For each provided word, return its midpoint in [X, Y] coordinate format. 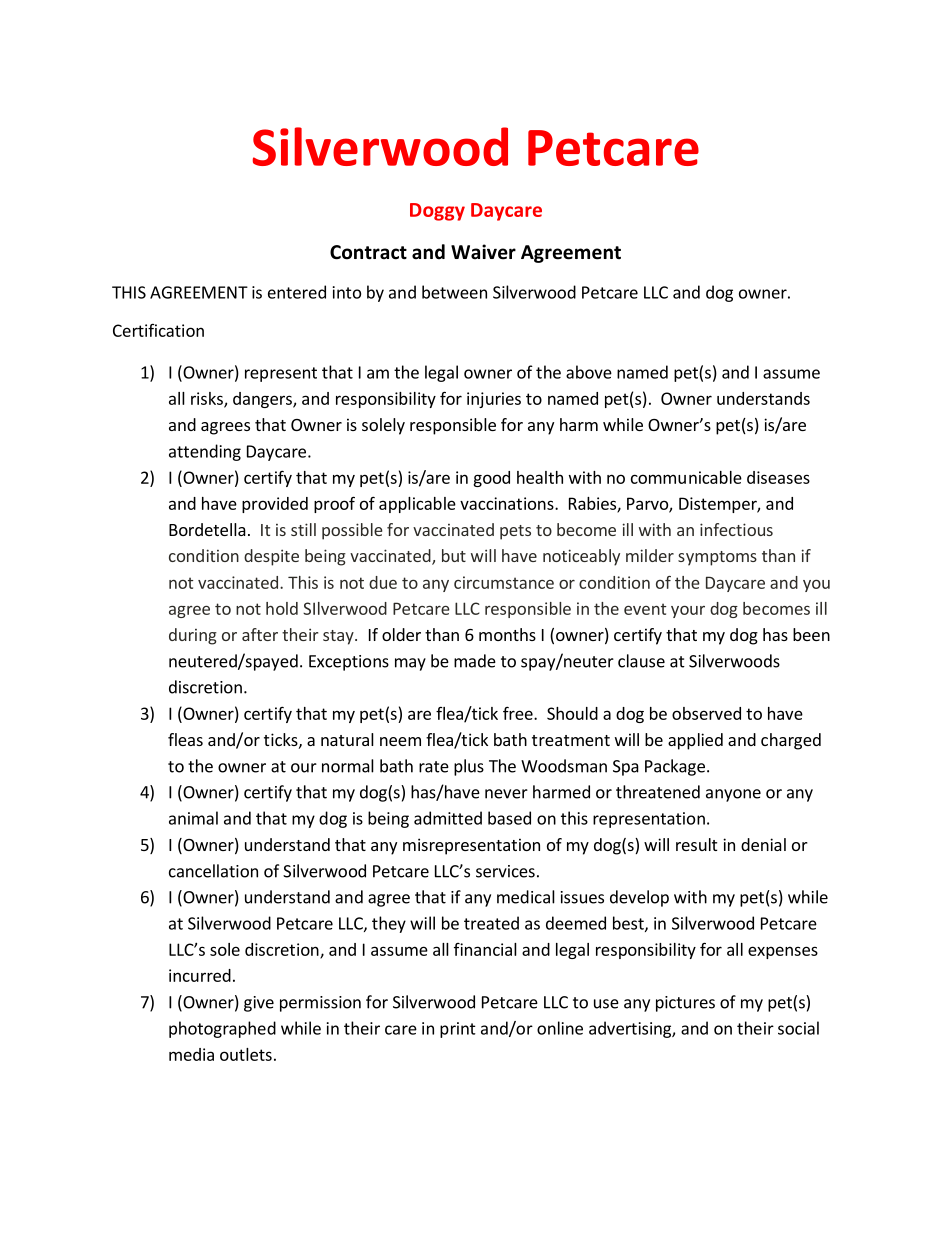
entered [297, 292]
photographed [222, 1029]
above [589, 372]
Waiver [483, 252]
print [458, 1030]
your [688, 611]
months [507, 634]
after [260, 634]
